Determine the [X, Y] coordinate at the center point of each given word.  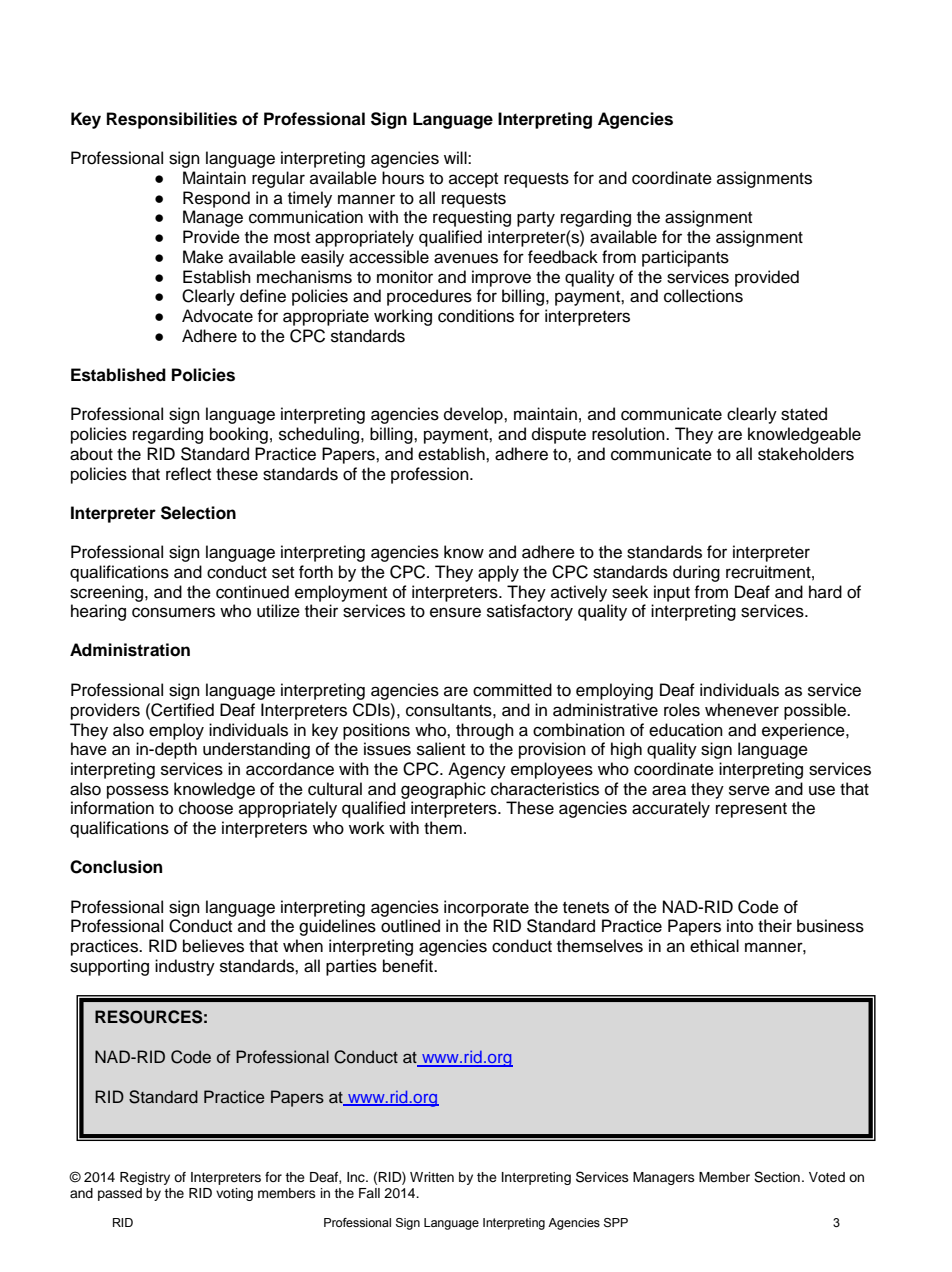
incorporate [486, 908]
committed [512, 690]
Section [777, 1177]
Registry [145, 1178]
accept [473, 180]
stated [804, 414]
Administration [130, 650]
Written [432, 1177]
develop [474, 415]
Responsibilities [172, 120]
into [740, 926]
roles [682, 710]
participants [685, 258]
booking [239, 435]
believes [213, 946]
